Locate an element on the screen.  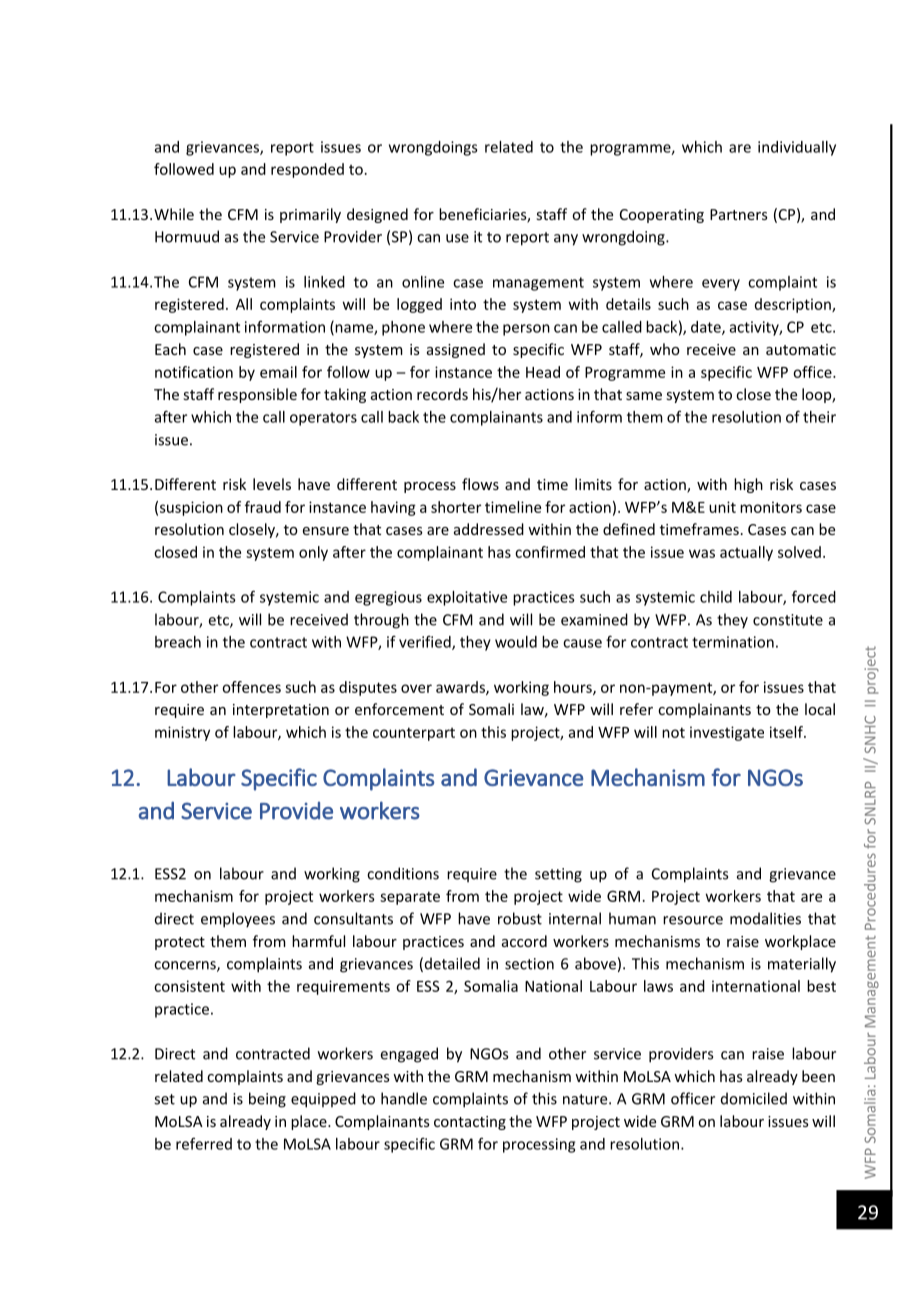
Partners is located at coordinates (739, 214).
